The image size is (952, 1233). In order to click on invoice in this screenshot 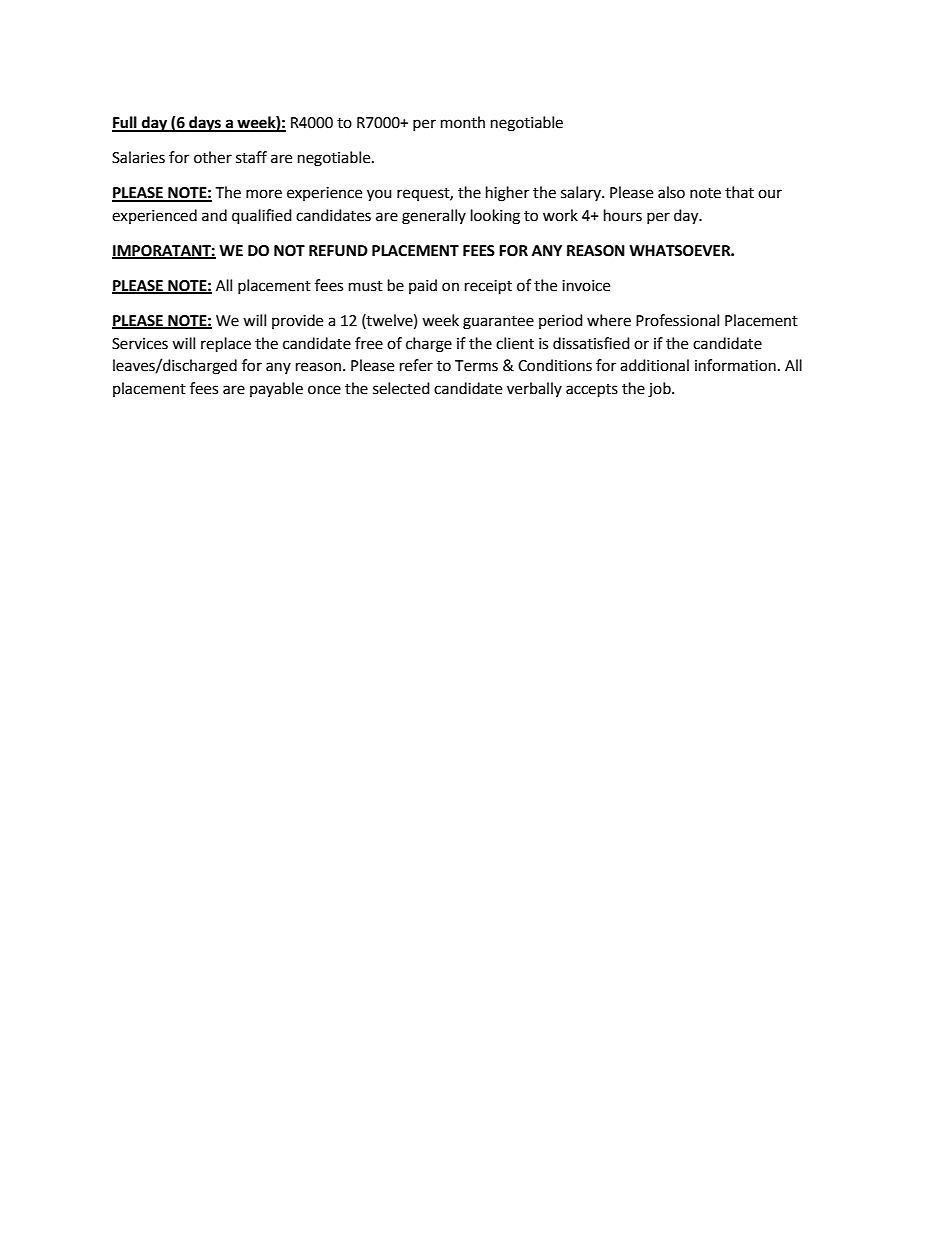, I will do `click(586, 286)`.
